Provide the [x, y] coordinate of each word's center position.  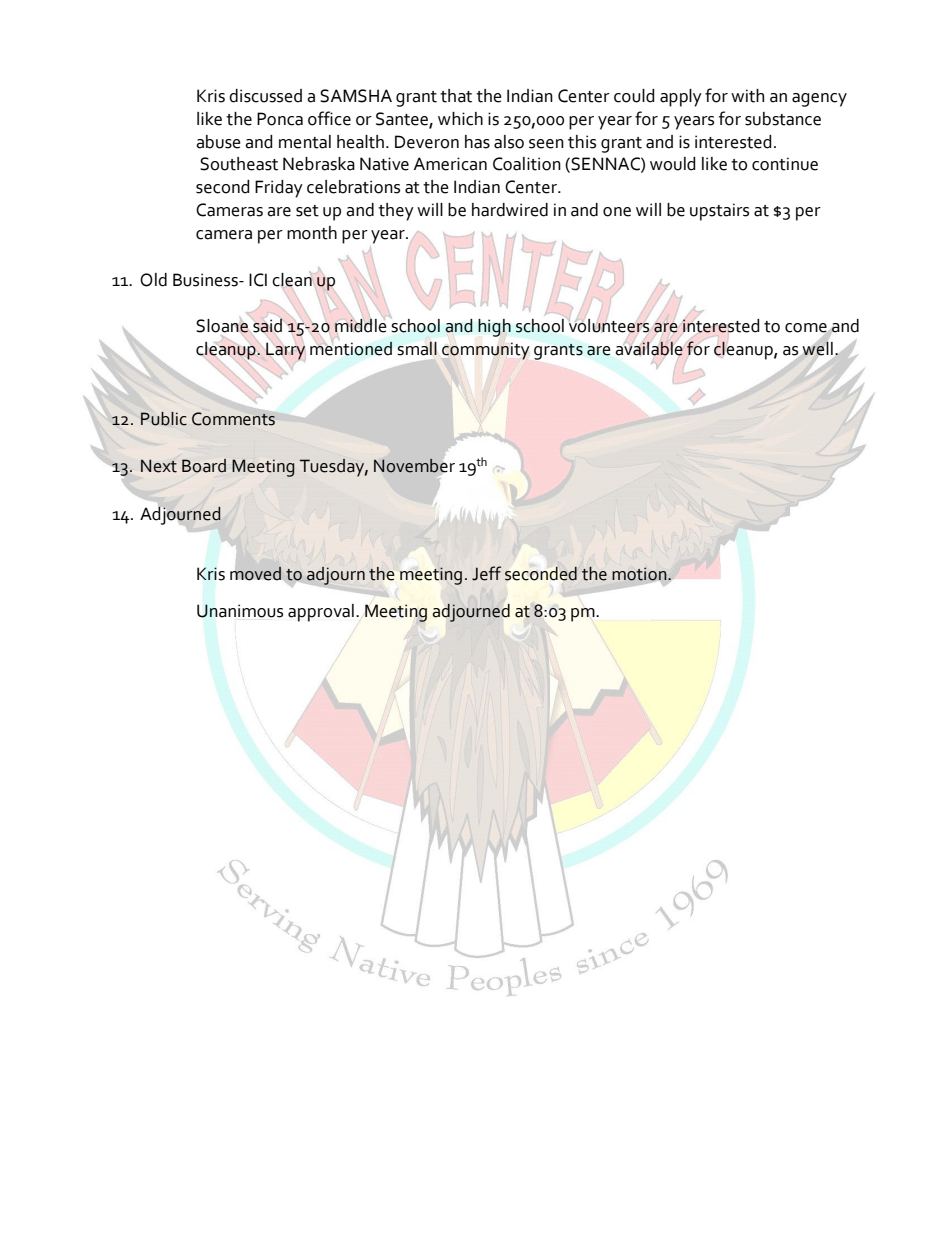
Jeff [486, 573]
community [485, 351]
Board [204, 466]
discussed [265, 96]
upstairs [719, 212]
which [460, 119]
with [747, 96]
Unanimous [240, 611]
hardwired [510, 210]
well [817, 348]
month [312, 233]
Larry [285, 351]
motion [640, 574]
